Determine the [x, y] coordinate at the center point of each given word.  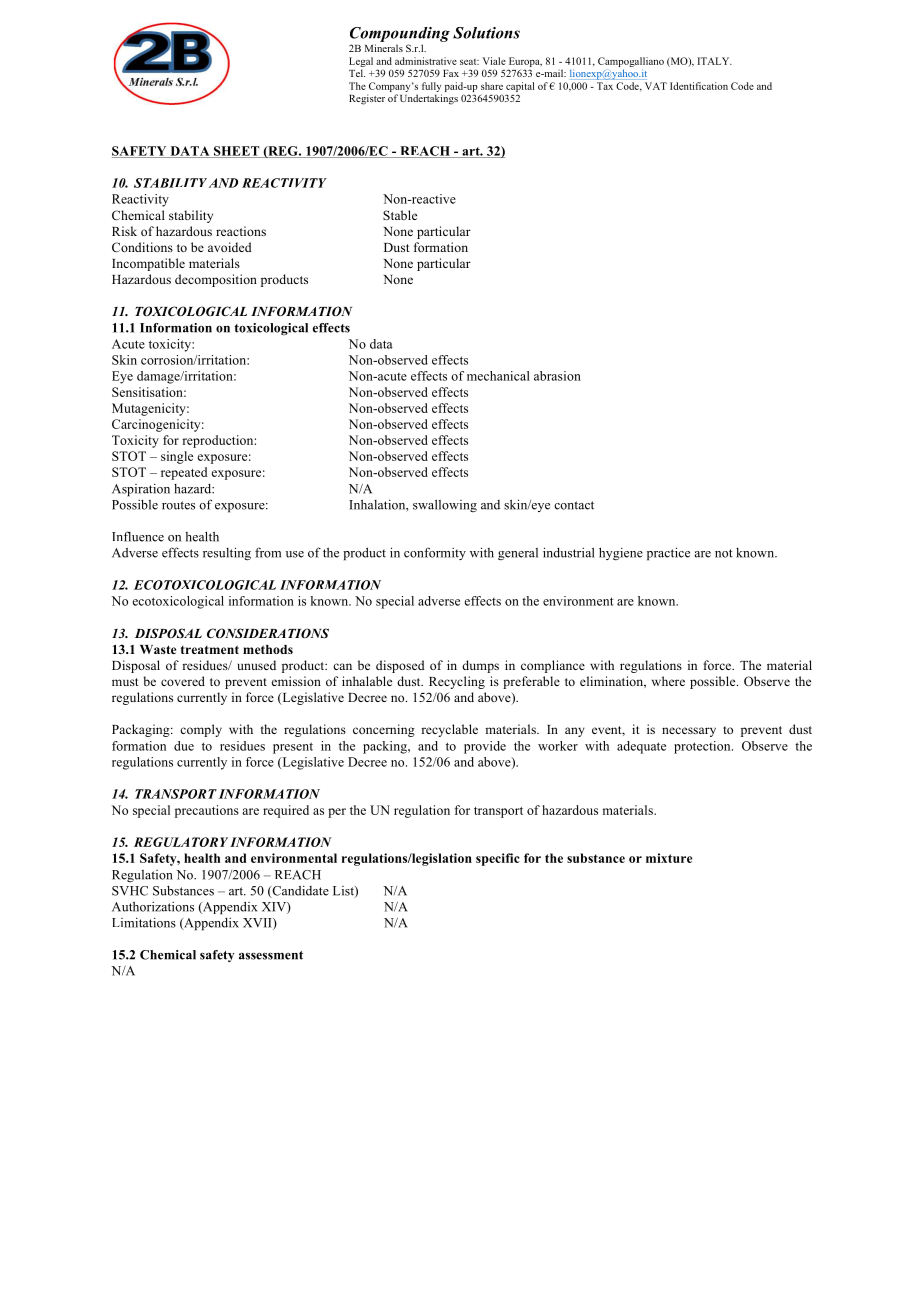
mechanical [498, 376]
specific [498, 859]
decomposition [216, 280]
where [668, 681]
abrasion [557, 376]
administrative [426, 61]
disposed [400, 666]
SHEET [236, 152]
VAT [656, 86]
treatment [210, 649]
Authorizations [153, 906]
